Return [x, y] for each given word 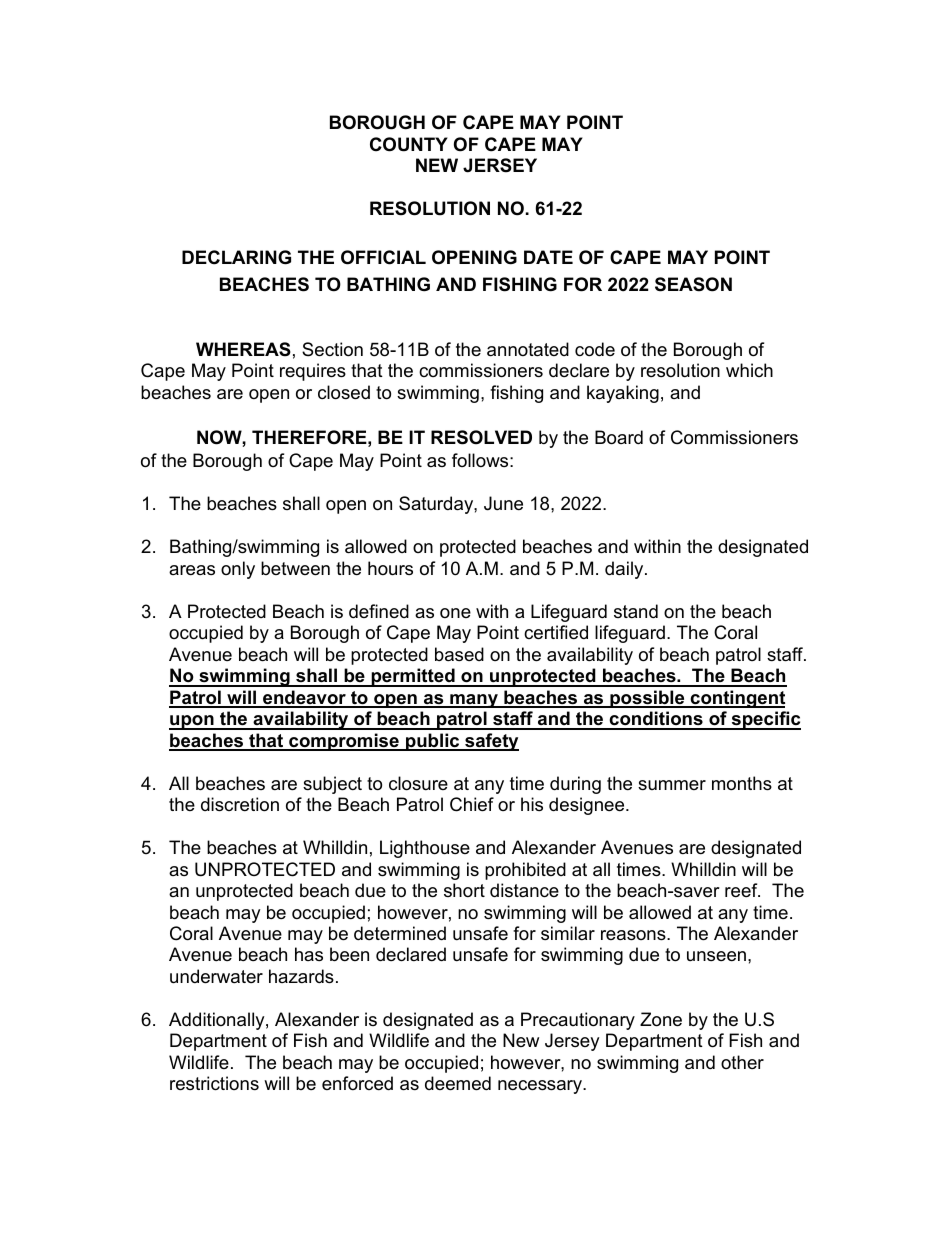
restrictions [214, 1083]
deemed [458, 1083]
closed [344, 392]
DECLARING [236, 257]
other [742, 1062]
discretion [240, 804]
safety [491, 742]
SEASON [693, 284]
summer [672, 785]
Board [619, 437]
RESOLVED [481, 437]
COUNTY [409, 144]
